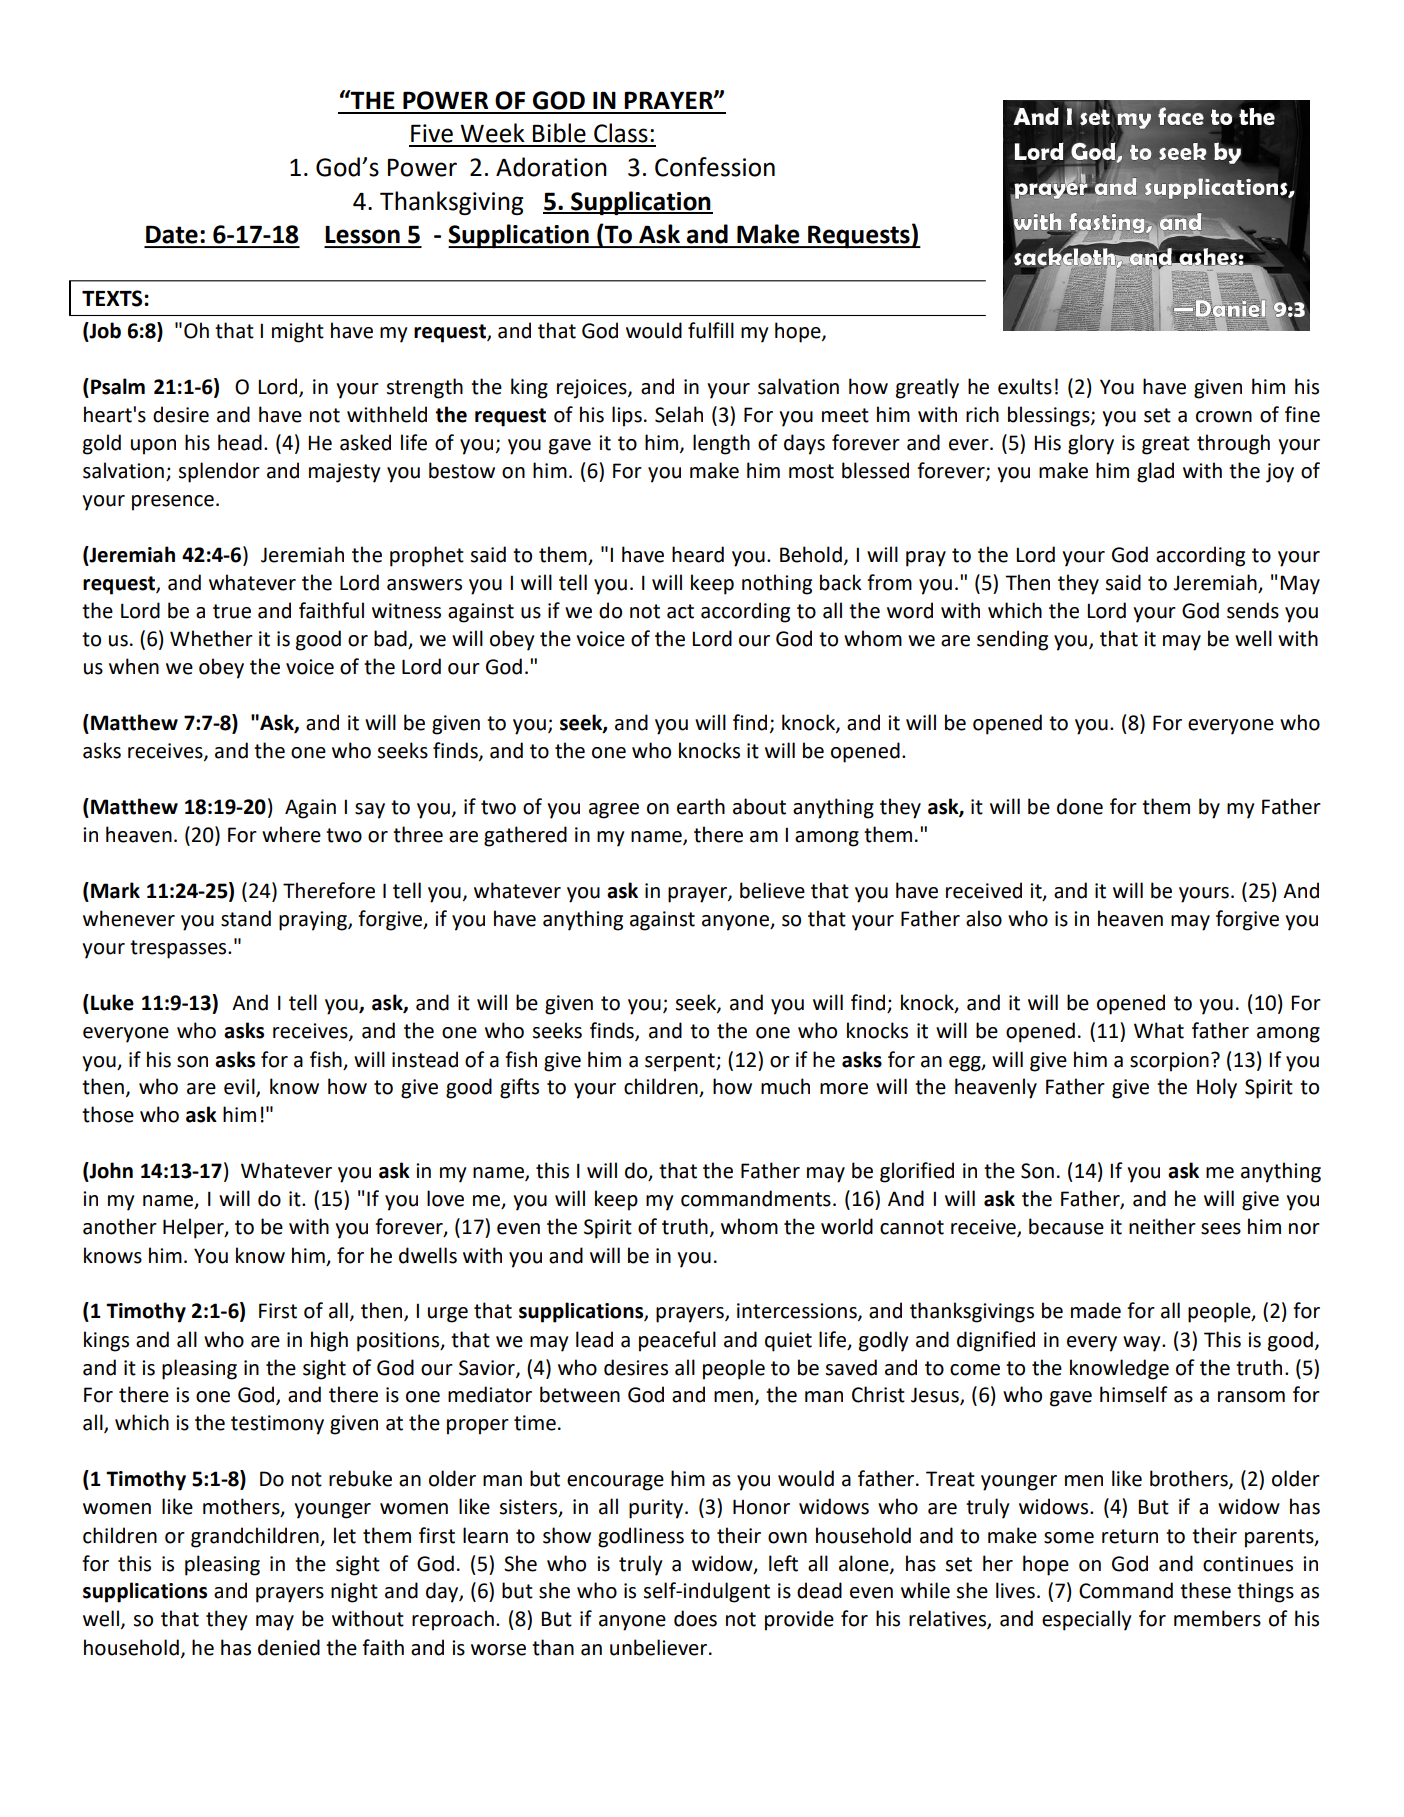  I want to click on exults, so click(1025, 386).
